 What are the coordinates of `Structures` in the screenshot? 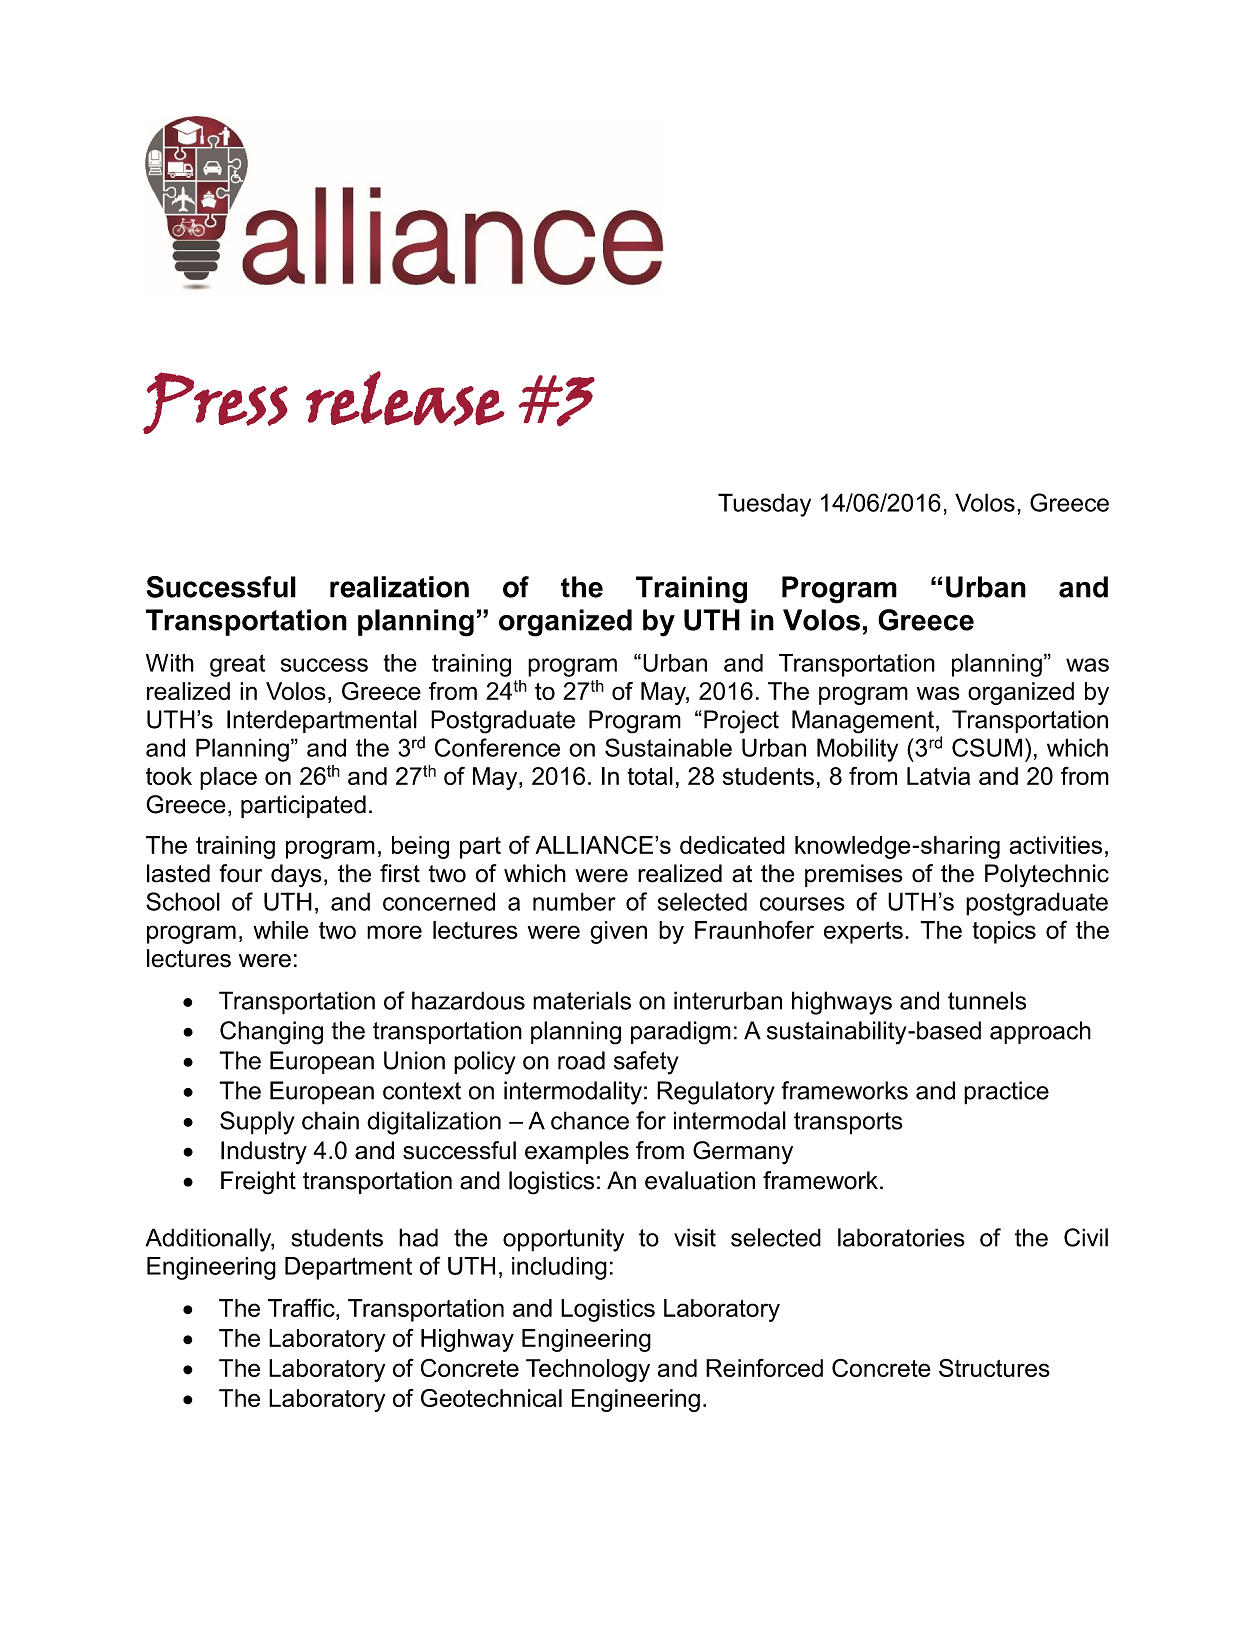 It's located at (994, 1367).
